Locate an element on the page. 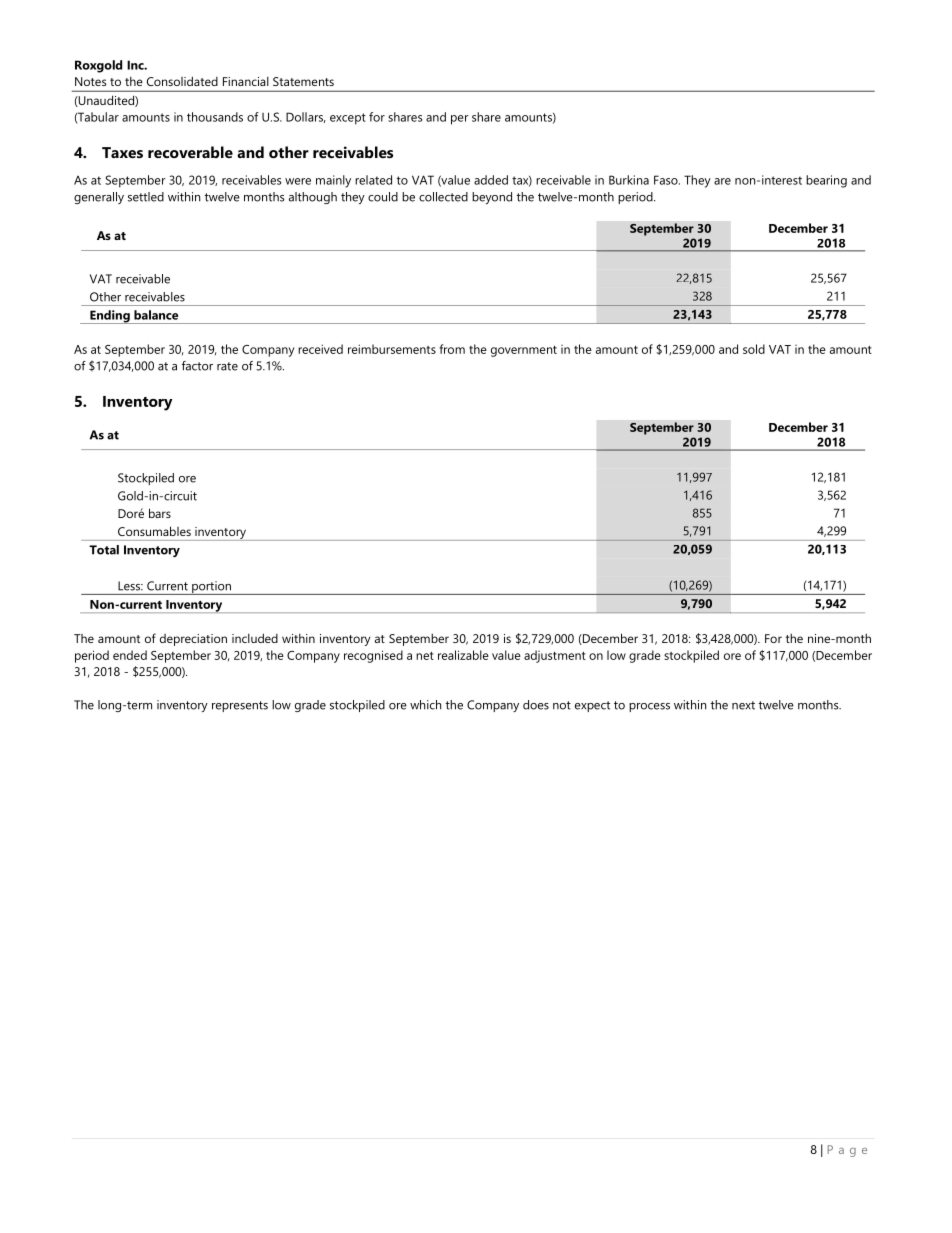 This document has height=1233, width=952. government is located at coordinates (524, 351).
